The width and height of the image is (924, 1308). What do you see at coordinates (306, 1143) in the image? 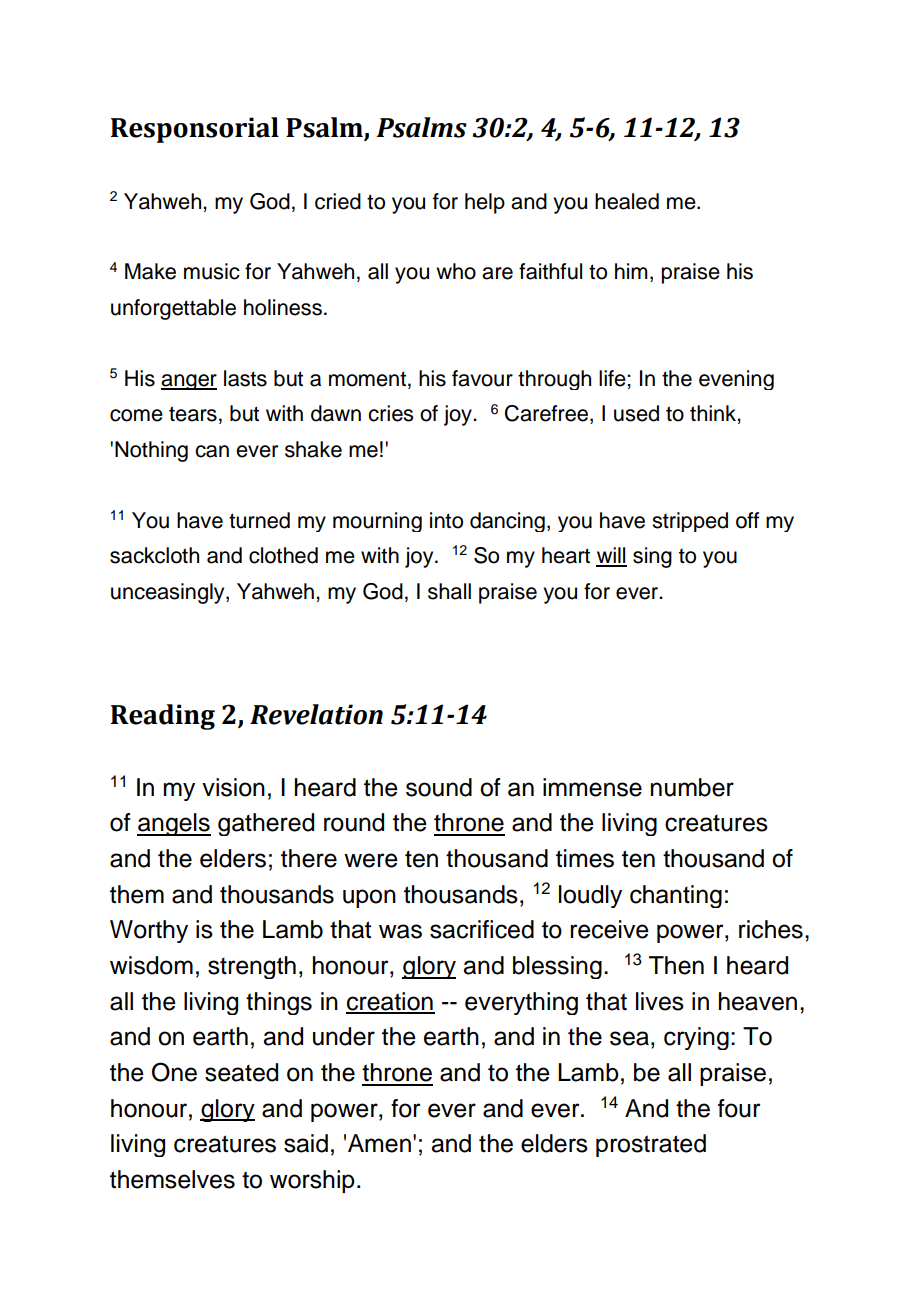
I see `said` at bounding box center [306, 1143].
